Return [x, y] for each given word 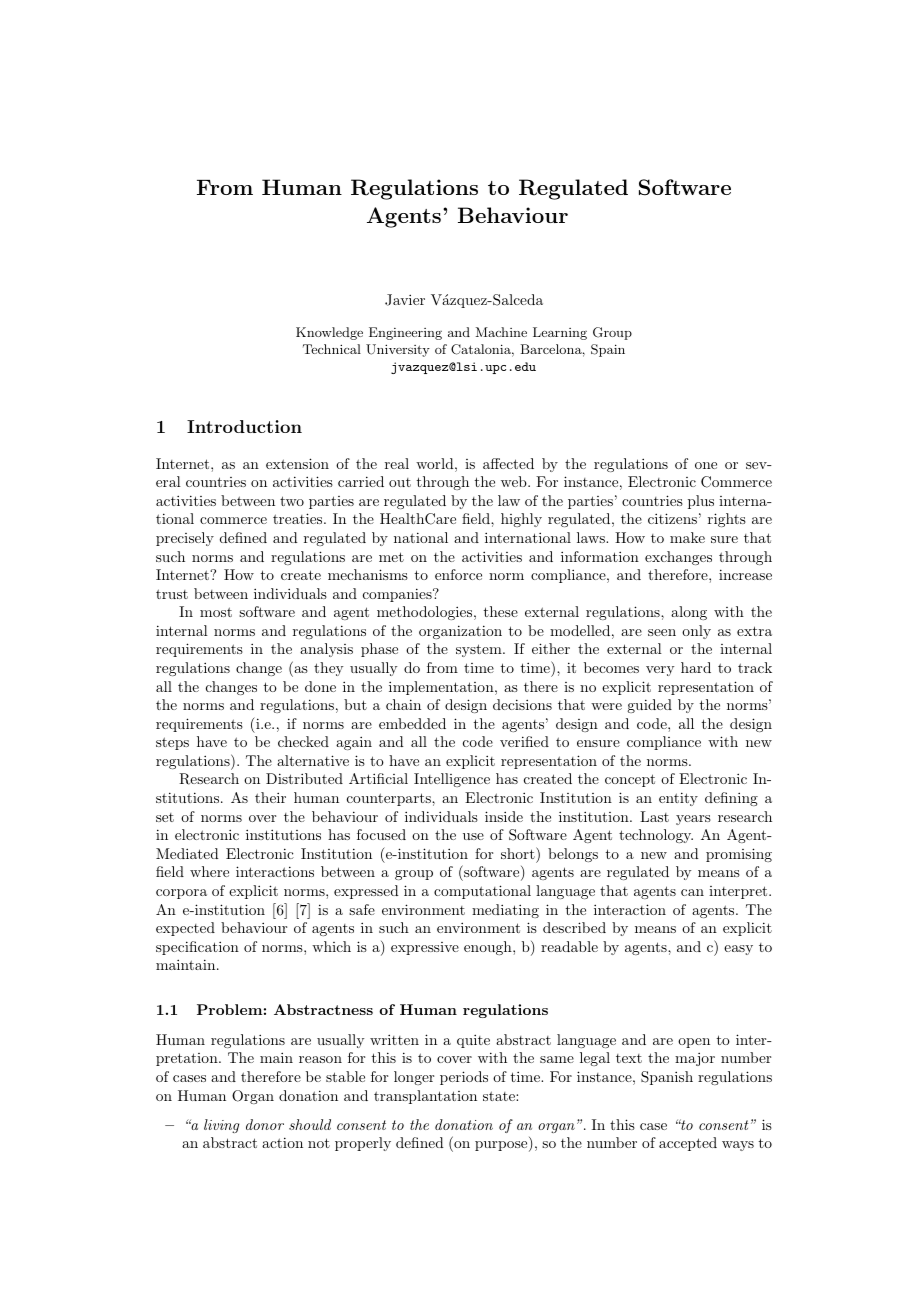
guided [649, 706]
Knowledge [329, 333]
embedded [412, 723]
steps [172, 743]
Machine [501, 332]
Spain [608, 350]
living [221, 1126]
